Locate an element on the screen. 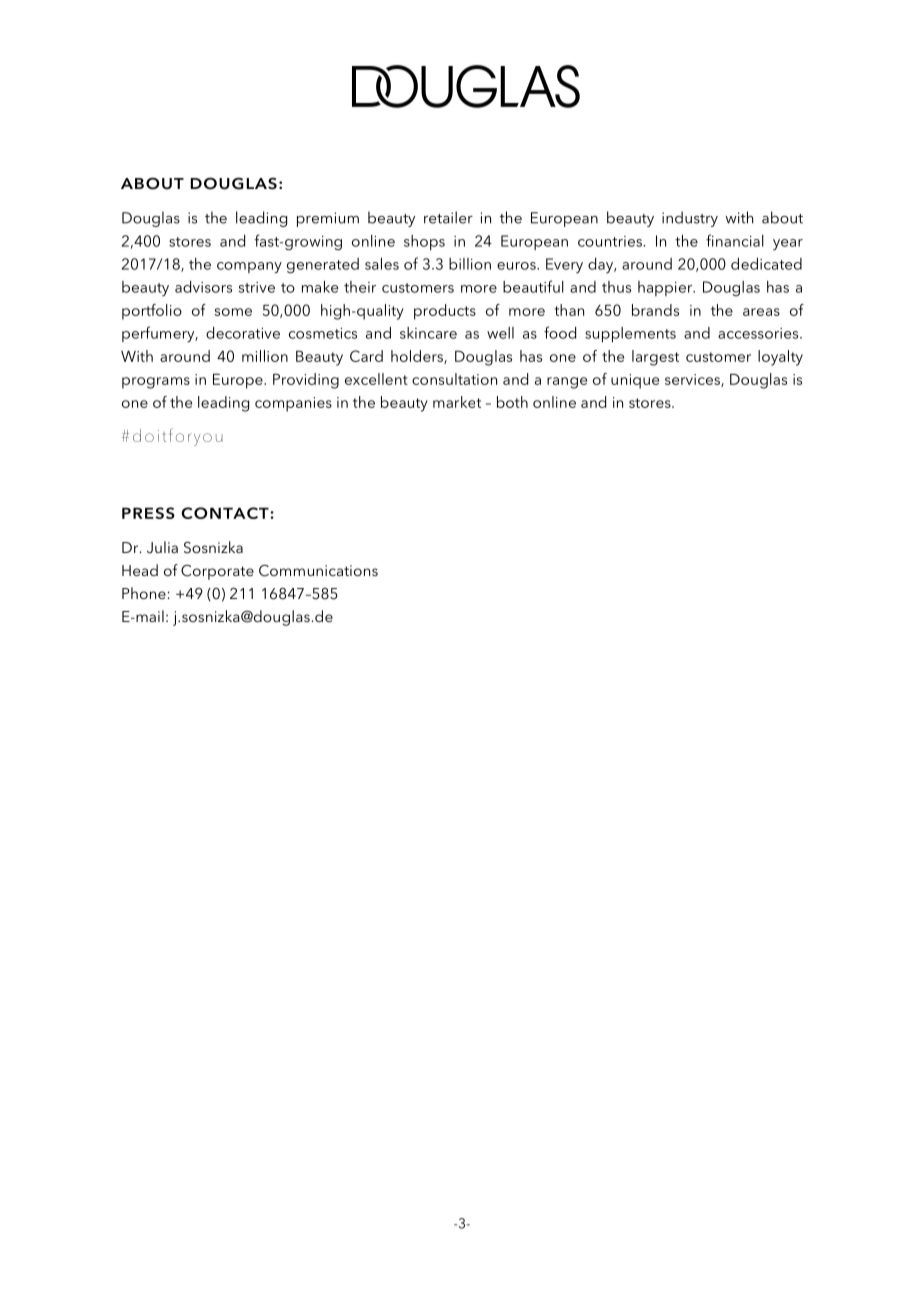 This screenshot has height=1308, width=924. premium is located at coordinates (328, 219).
